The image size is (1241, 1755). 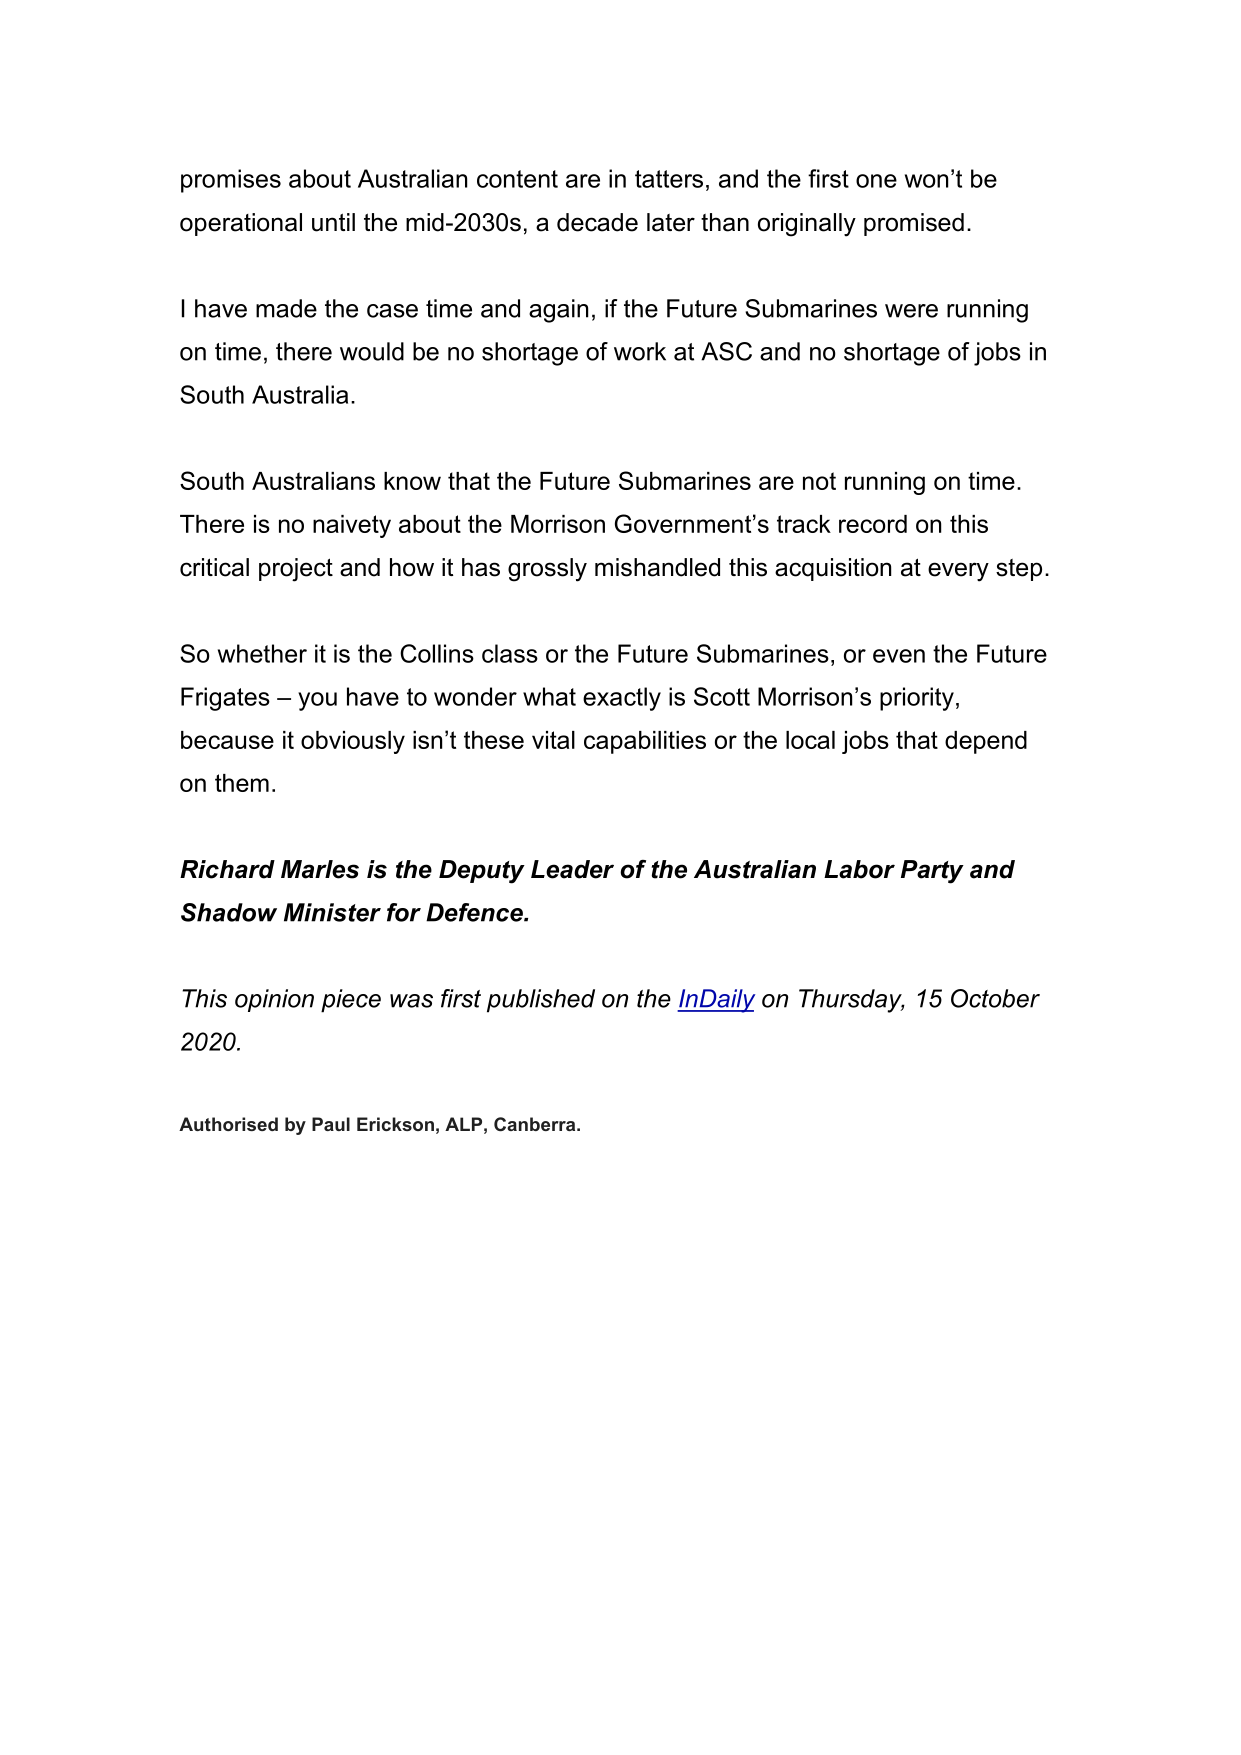 I want to click on Paul, so click(x=331, y=1124).
